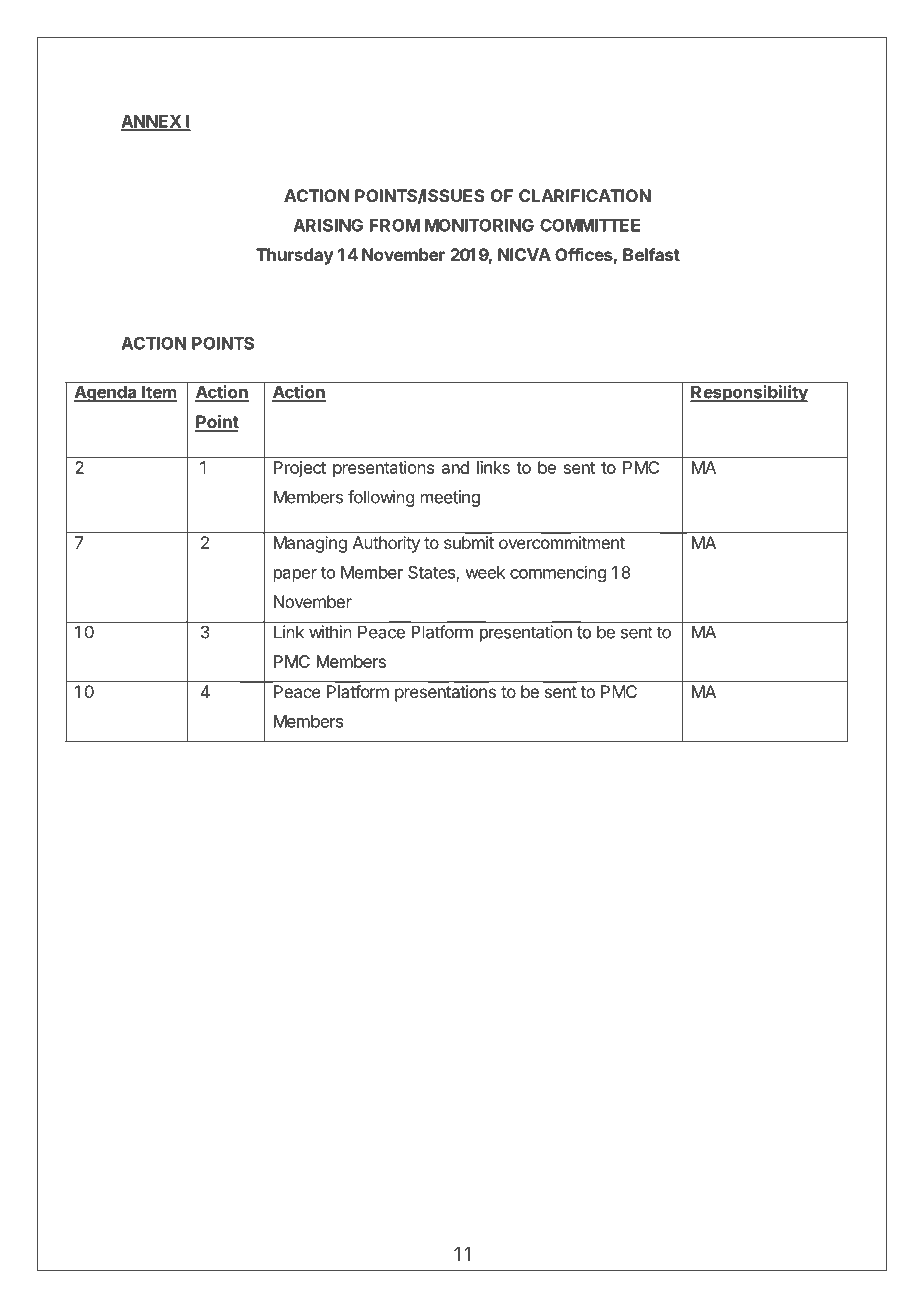 This screenshot has height=1308, width=924. Describe the element at coordinates (585, 195) in the screenshot. I see `CLARIFICATION` at that location.
